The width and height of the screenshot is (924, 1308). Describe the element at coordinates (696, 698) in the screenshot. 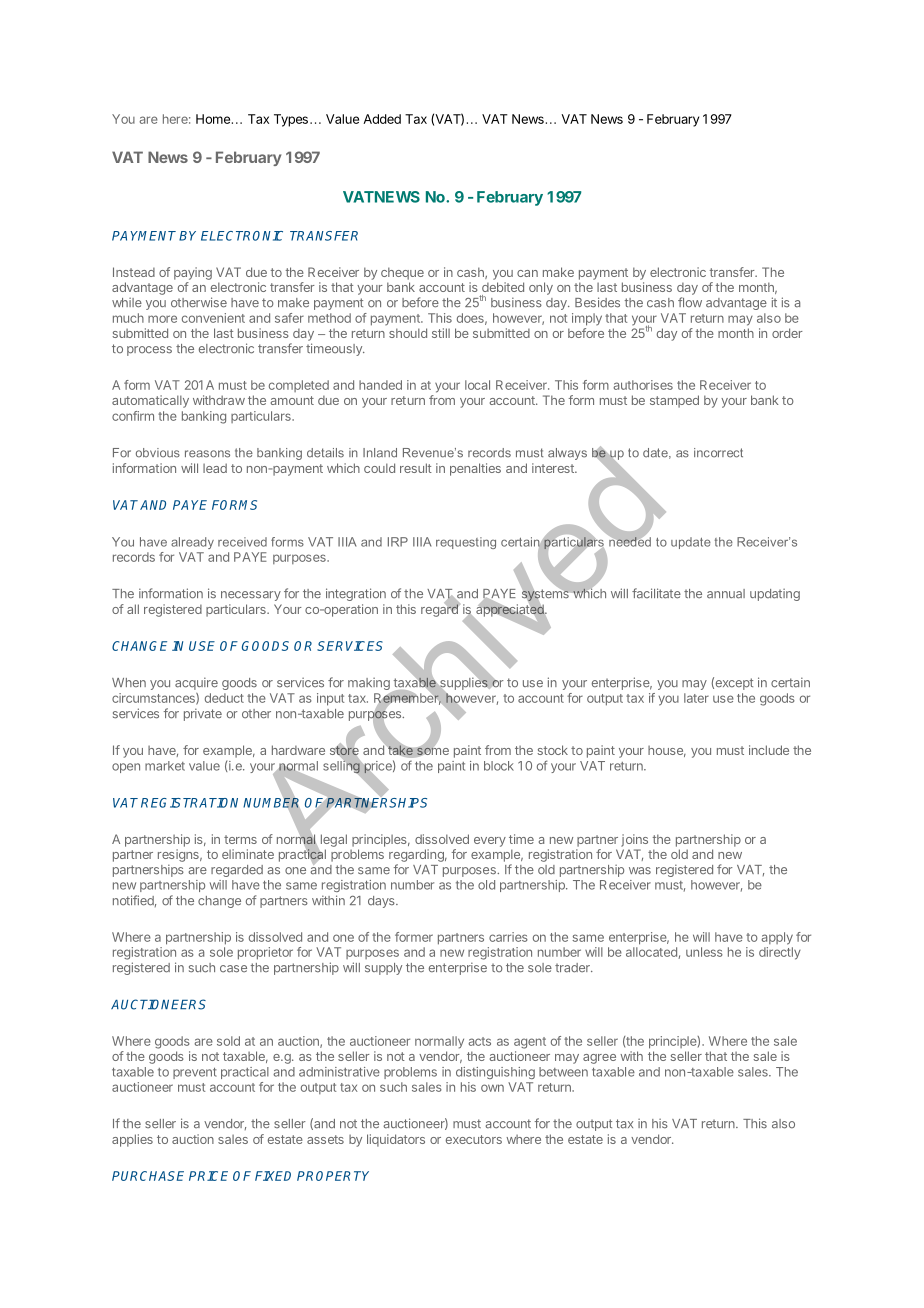

I see `later` at that location.
